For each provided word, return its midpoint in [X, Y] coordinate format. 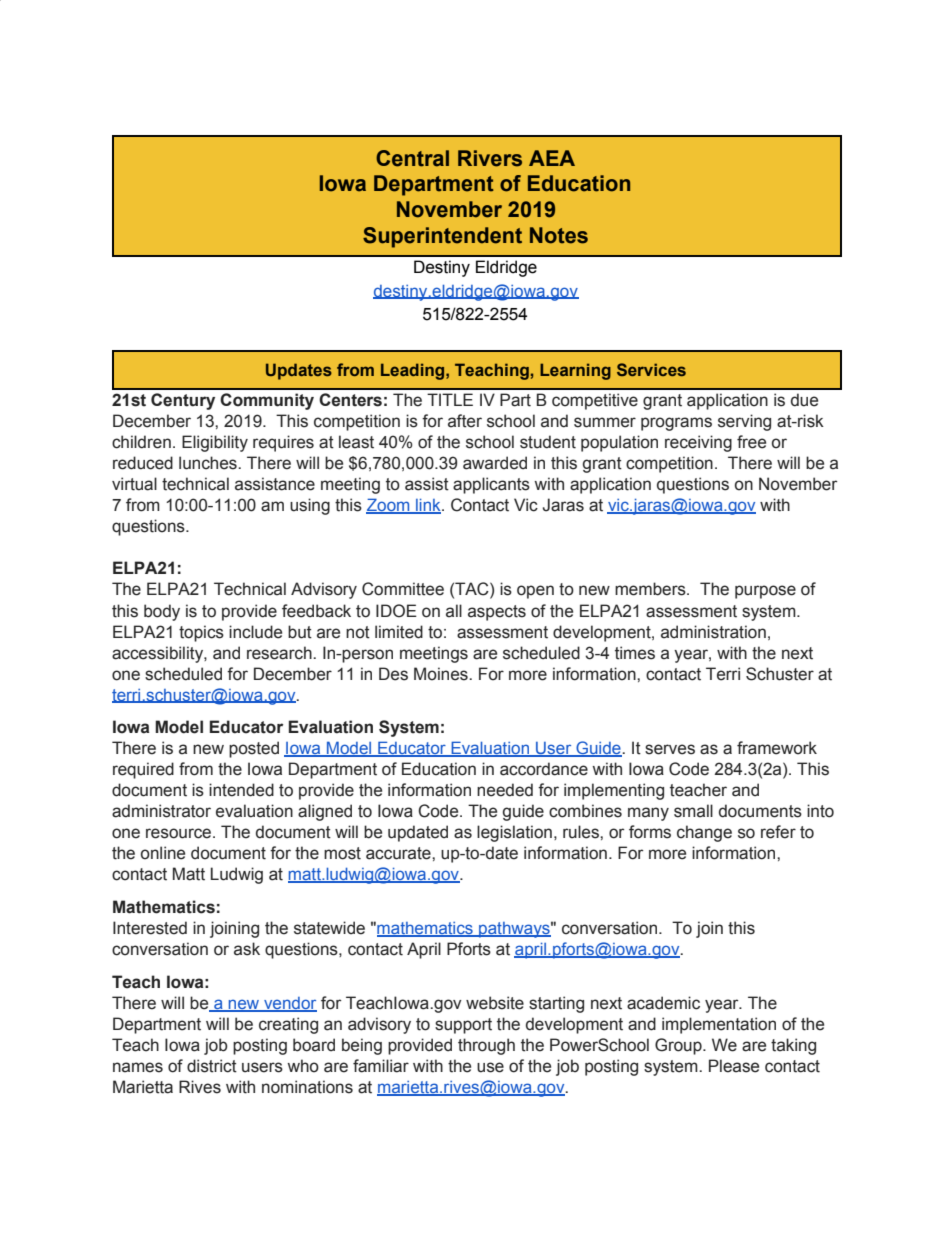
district [212, 1066]
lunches [209, 463]
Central [412, 158]
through [486, 1046]
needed [505, 790]
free [751, 442]
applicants [491, 485]
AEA [552, 158]
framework [777, 748]
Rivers [490, 158]
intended [241, 790]
